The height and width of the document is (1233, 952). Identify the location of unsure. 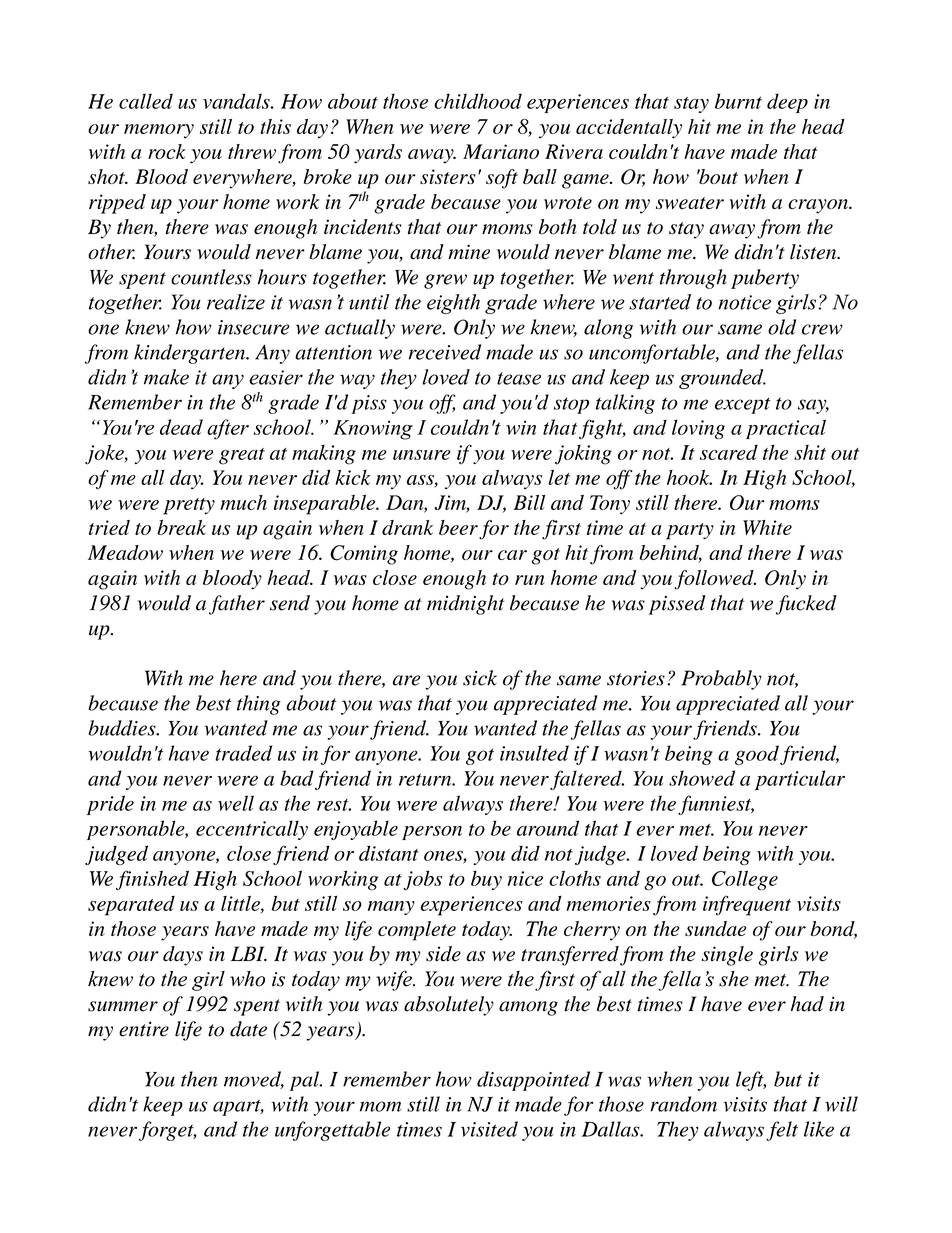
(422, 455).
